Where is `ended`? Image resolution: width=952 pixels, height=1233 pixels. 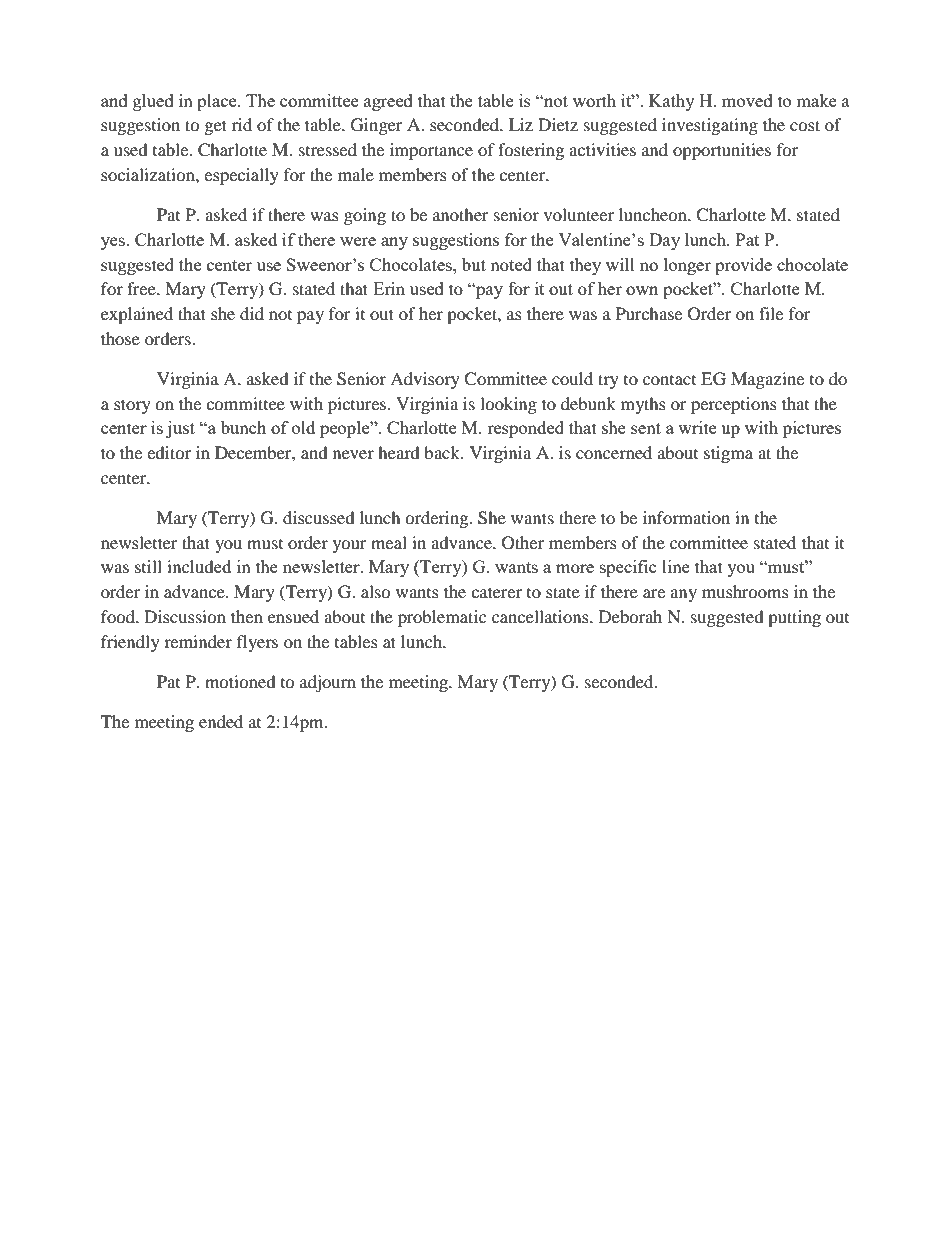
ended is located at coordinates (221, 721).
